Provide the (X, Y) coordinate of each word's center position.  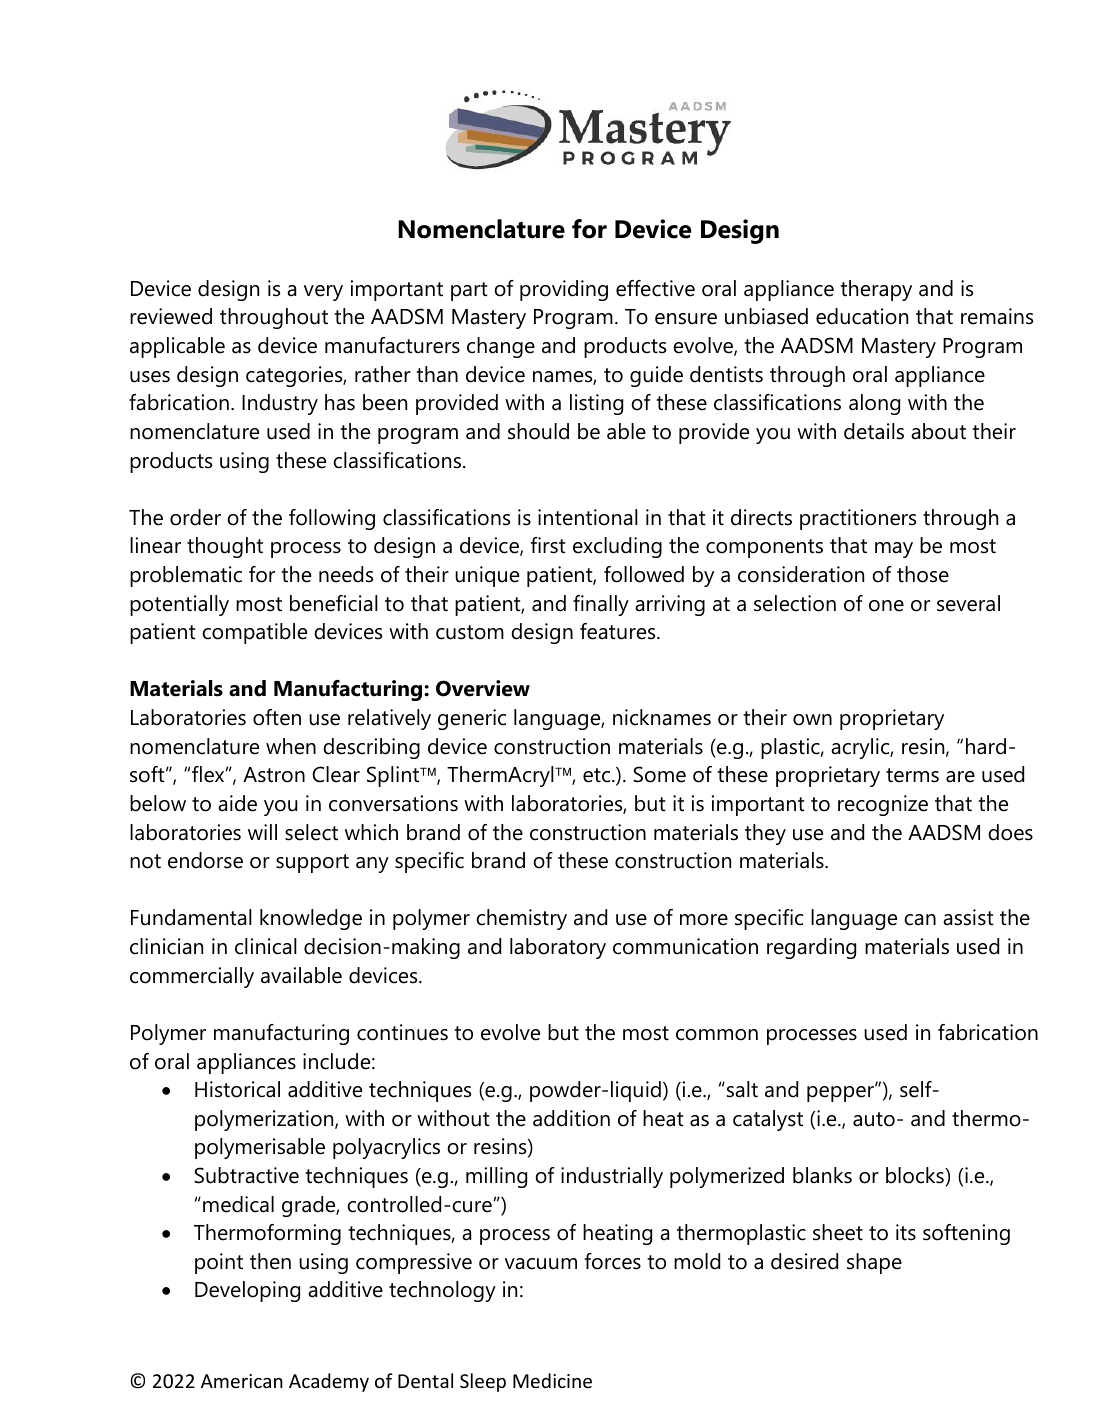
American (242, 1381)
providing (564, 290)
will (262, 832)
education (862, 316)
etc (598, 775)
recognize (883, 805)
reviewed (171, 316)
